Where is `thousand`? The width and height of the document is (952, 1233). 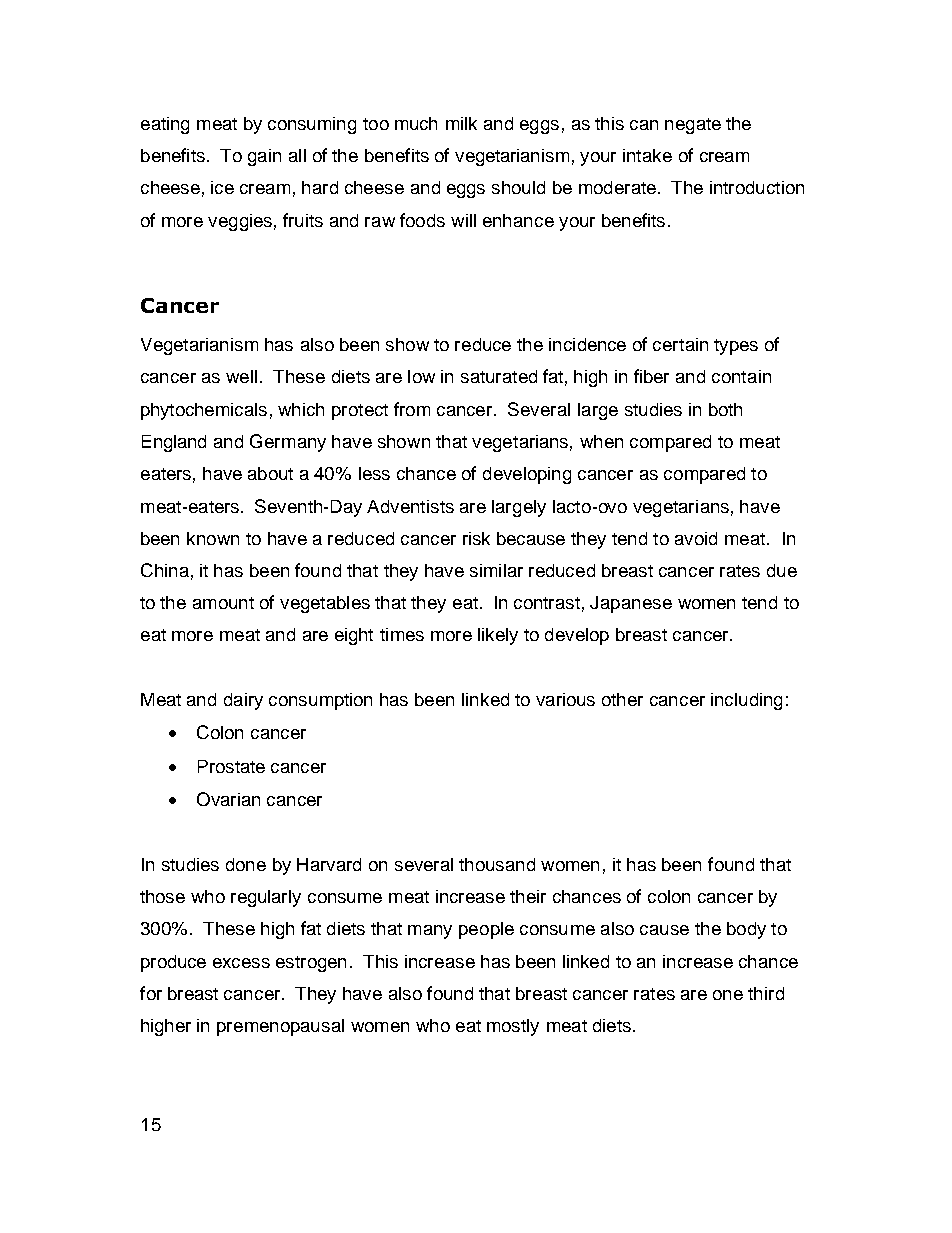
thousand is located at coordinates (497, 864).
